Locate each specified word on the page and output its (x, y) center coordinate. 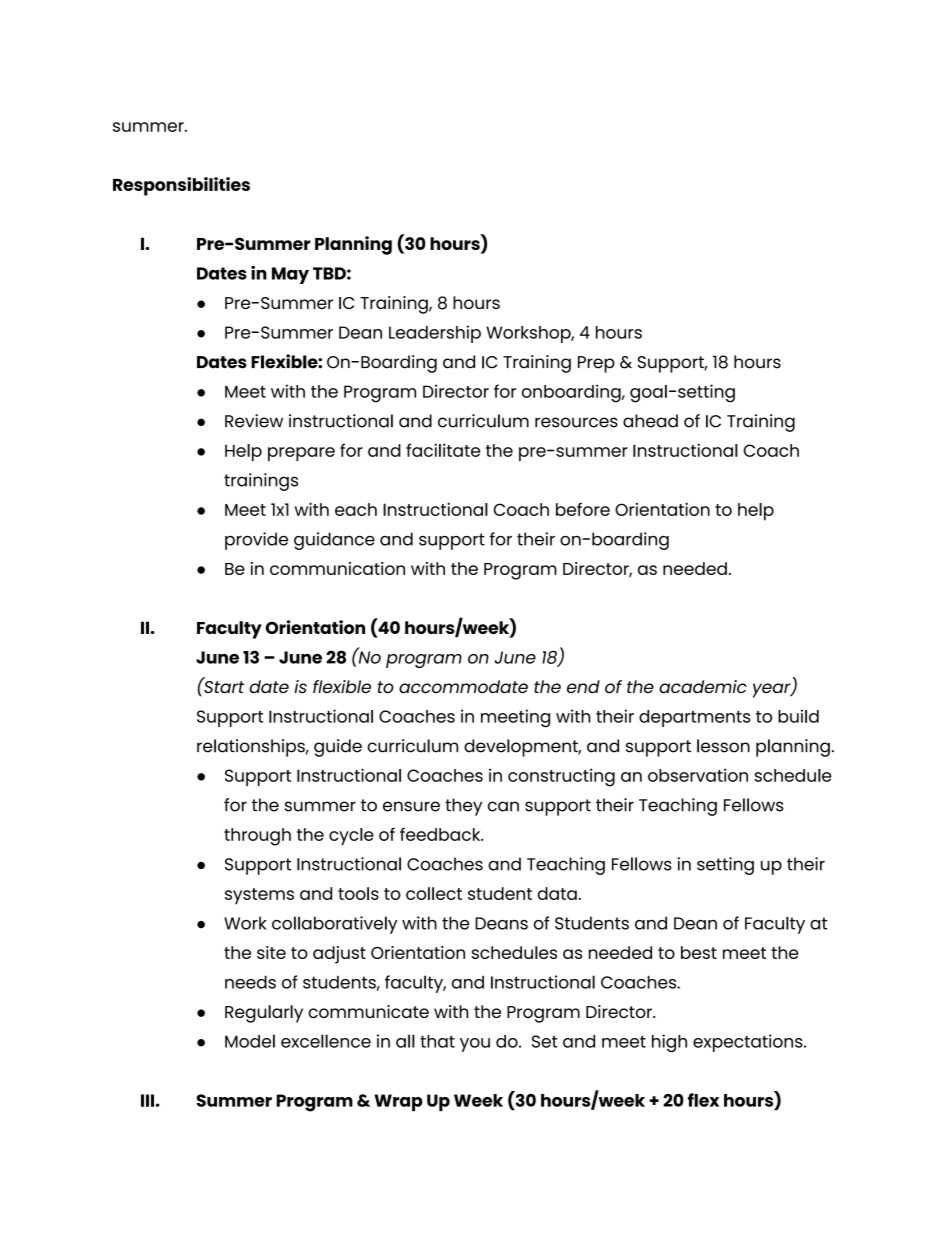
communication (337, 568)
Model (250, 1041)
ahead (650, 421)
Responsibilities (181, 186)
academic (703, 687)
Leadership (435, 334)
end (583, 687)
